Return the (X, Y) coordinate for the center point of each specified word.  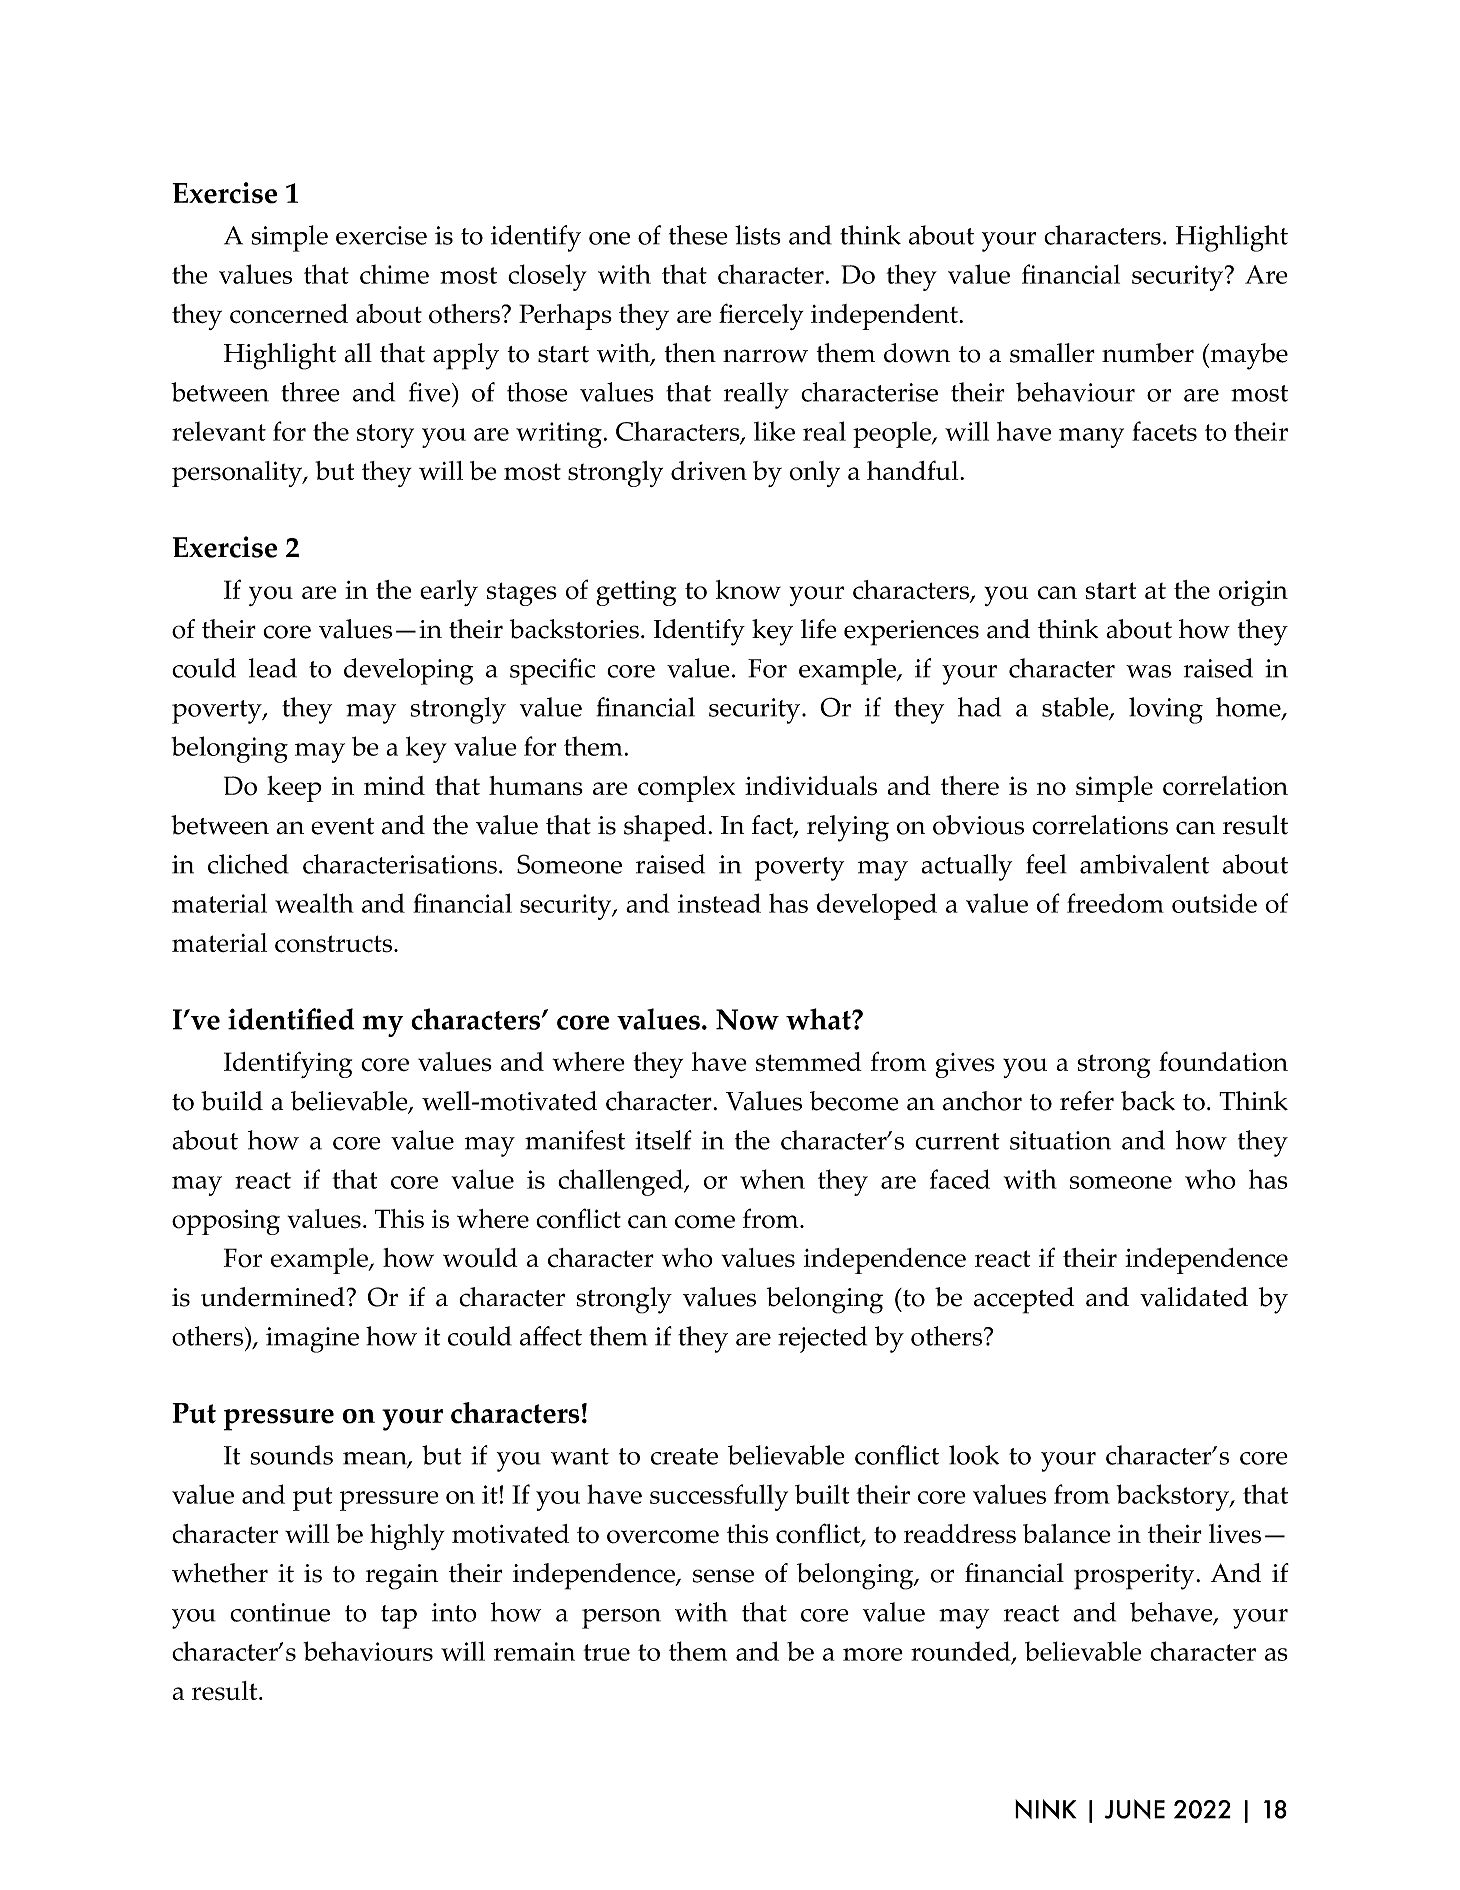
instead (719, 903)
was (1148, 671)
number (1148, 353)
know (748, 590)
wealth (314, 903)
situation (1060, 1140)
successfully (719, 1497)
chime (394, 274)
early (449, 593)
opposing (226, 1222)
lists (758, 235)
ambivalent (1144, 864)
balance (1067, 1533)
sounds (291, 1455)
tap (399, 1617)
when (772, 1179)
